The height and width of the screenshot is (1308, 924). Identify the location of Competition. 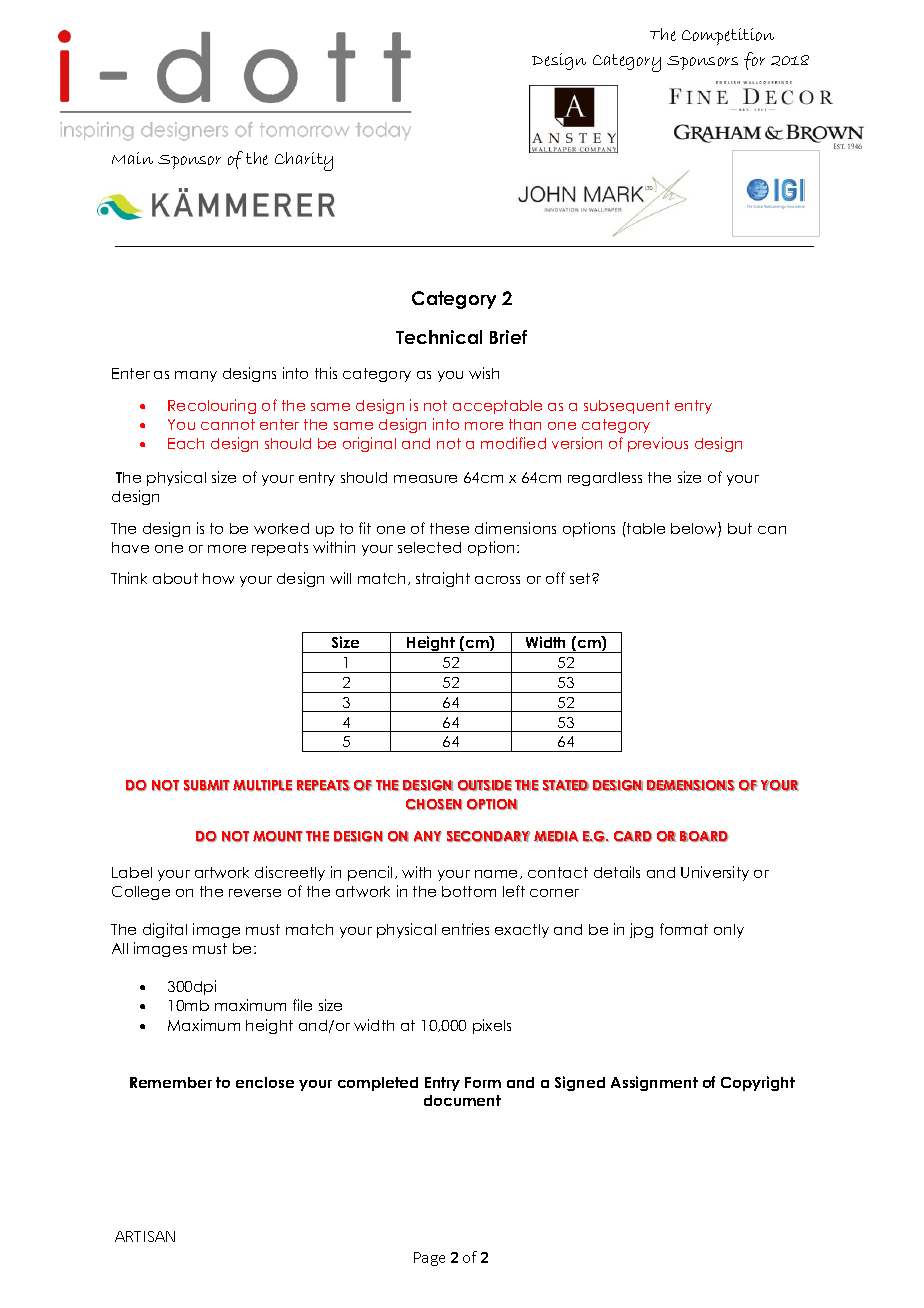
(728, 36).
